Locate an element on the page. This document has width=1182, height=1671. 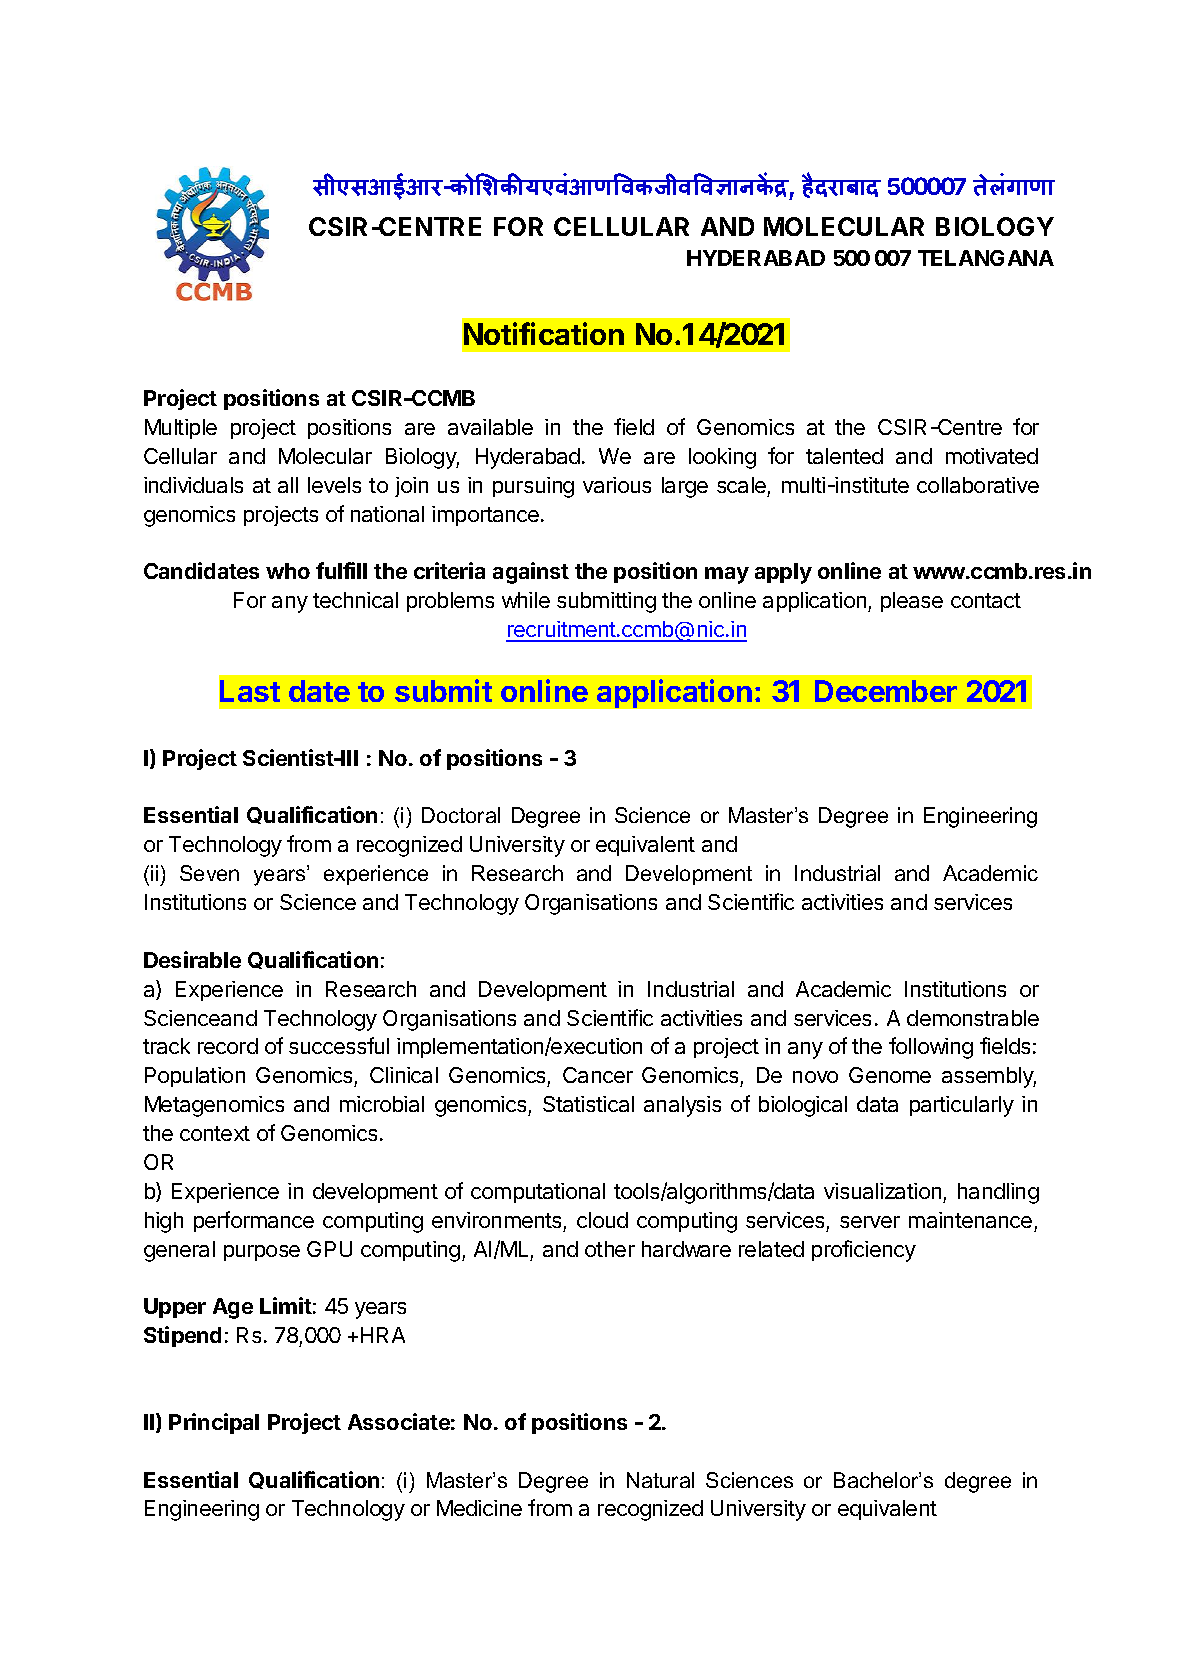
all is located at coordinates (288, 485).
